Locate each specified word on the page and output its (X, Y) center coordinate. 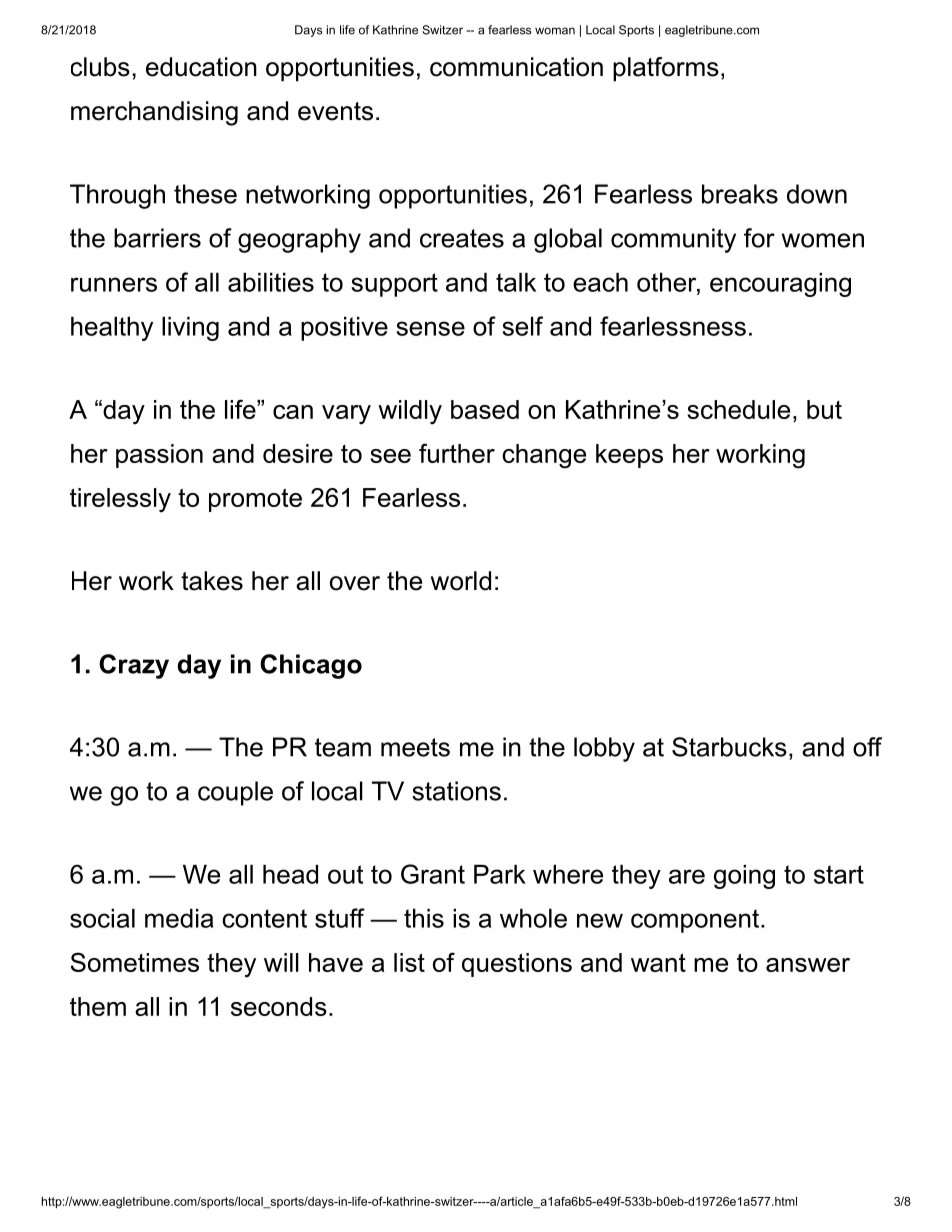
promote (255, 500)
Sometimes (135, 962)
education (201, 67)
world (461, 581)
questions (517, 965)
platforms (666, 69)
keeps (629, 456)
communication (516, 67)
